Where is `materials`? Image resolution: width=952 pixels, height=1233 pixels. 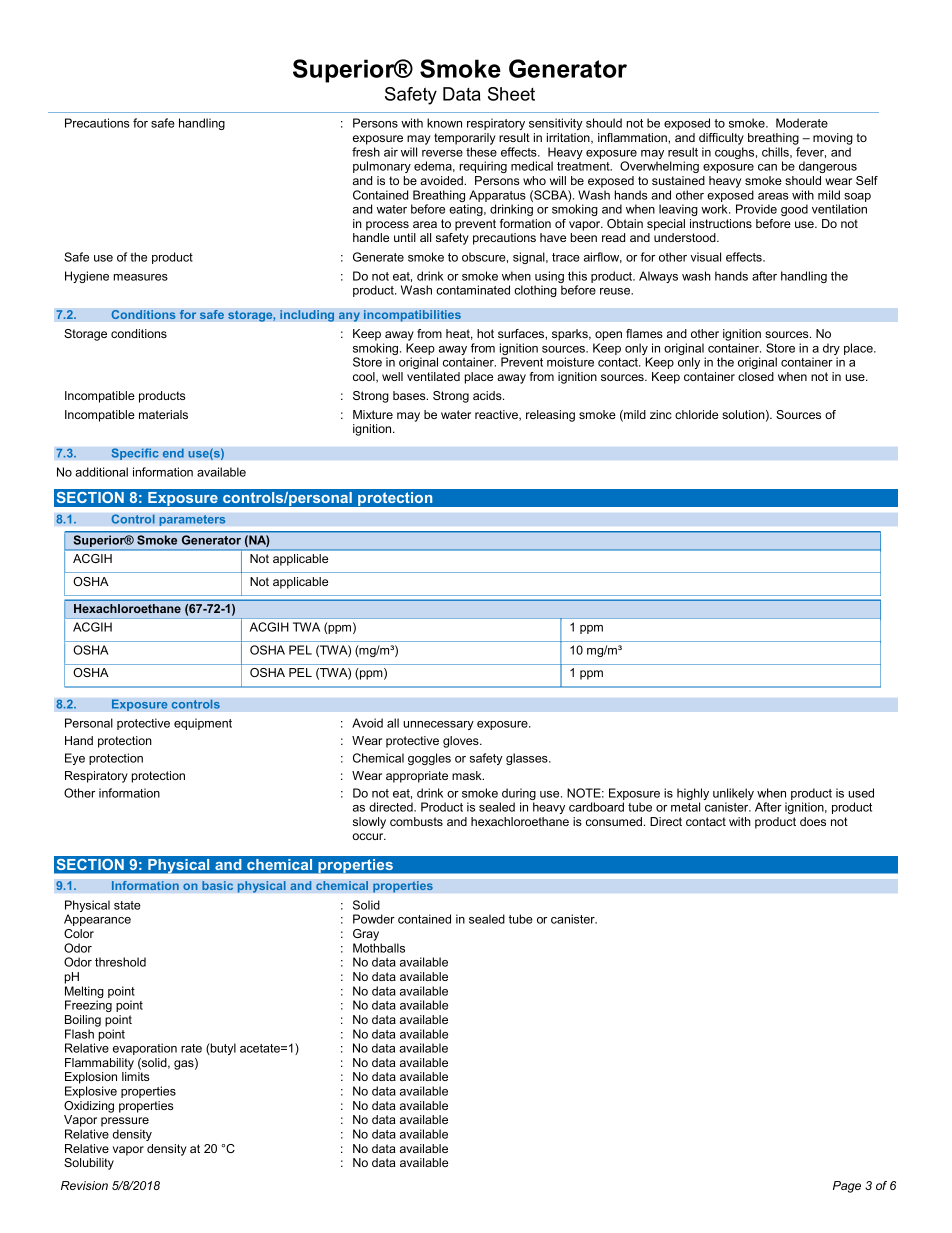 materials is located at coordinates (163, 414).
